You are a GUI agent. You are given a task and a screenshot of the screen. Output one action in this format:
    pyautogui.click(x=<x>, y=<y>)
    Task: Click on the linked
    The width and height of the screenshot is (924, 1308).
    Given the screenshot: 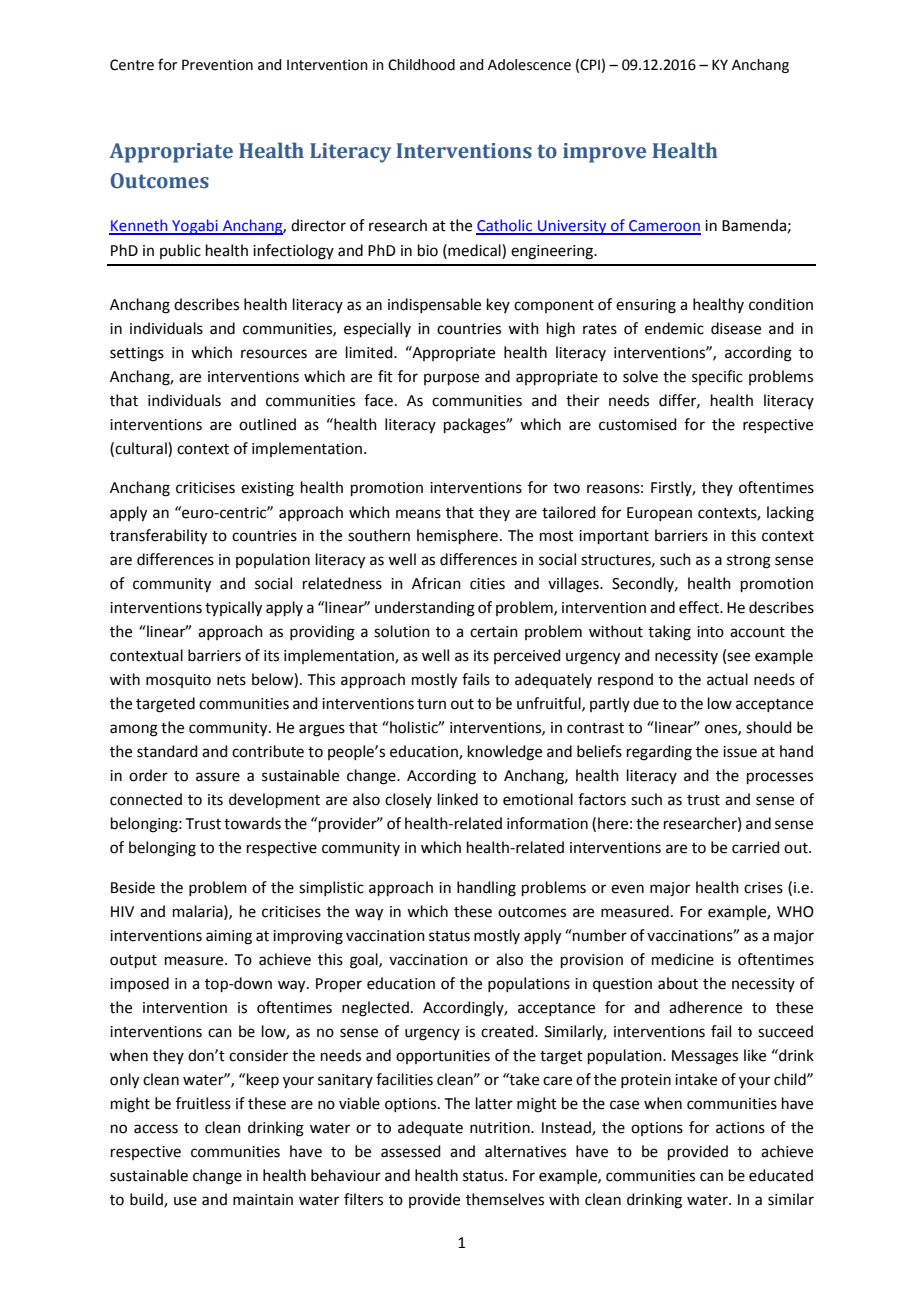 What is the action you would take?
    pyautogui.click(x=458, y=799)
